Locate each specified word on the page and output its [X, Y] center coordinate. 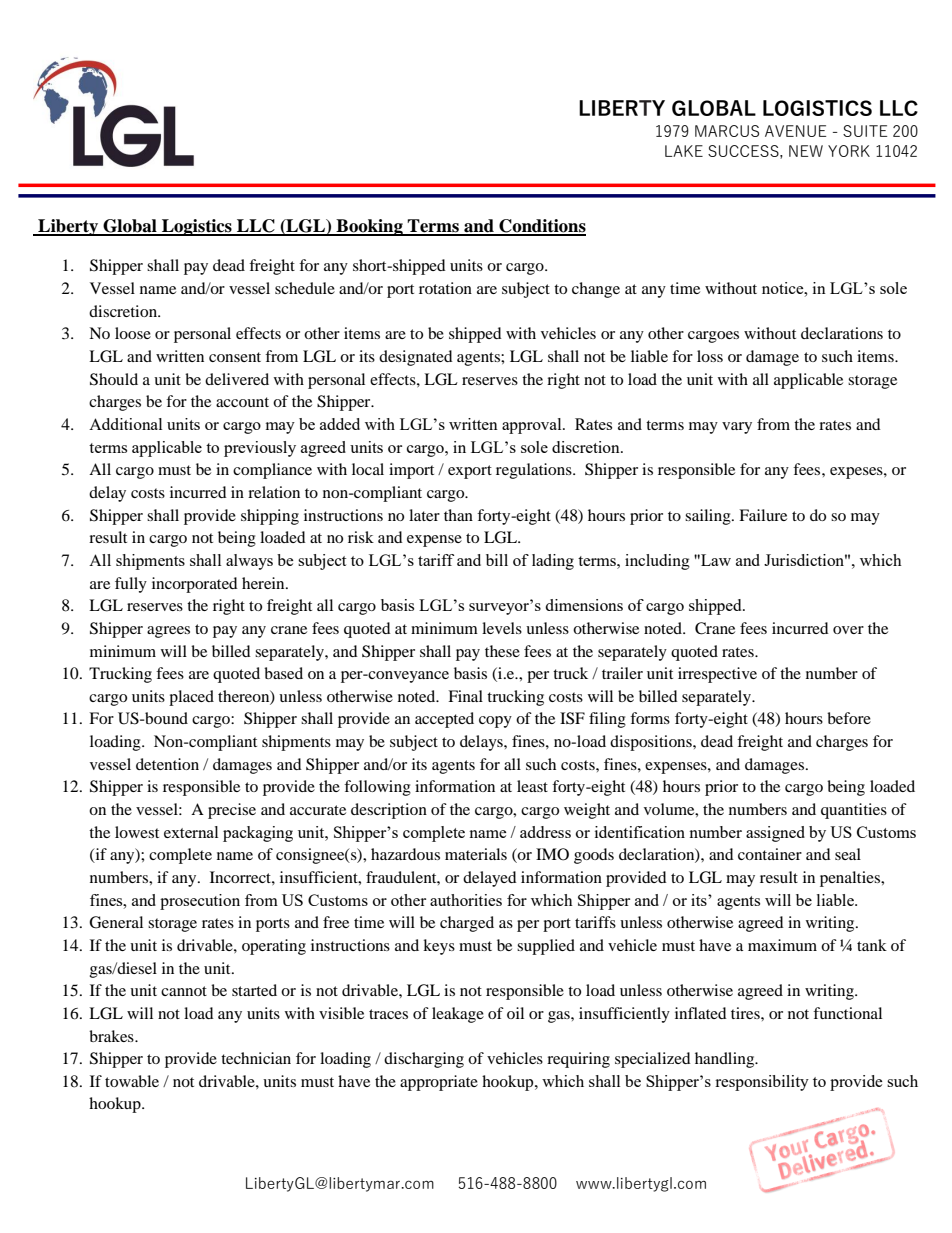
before [849, 718]
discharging [424, 1060]
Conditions [541, 227]
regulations [535, 471]
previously [260, 449]
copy [495, 722]
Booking [369, 227]
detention [167, 764]
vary [737, 428]
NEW [806, 151]
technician [256, 1058]
